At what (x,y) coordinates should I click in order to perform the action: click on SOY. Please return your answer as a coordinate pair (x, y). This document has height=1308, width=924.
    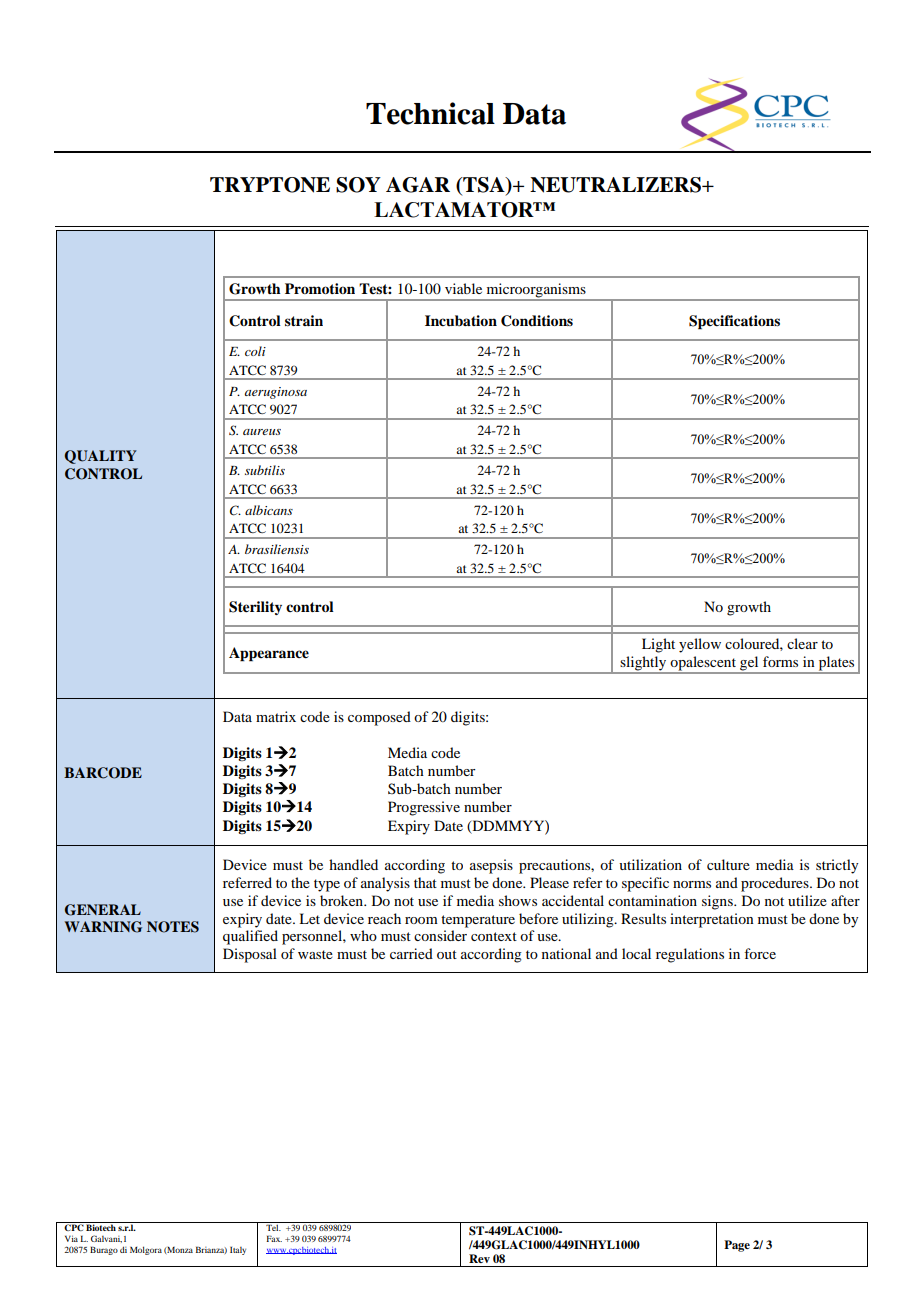
    Looking at the image, I should click on (358, 185).
